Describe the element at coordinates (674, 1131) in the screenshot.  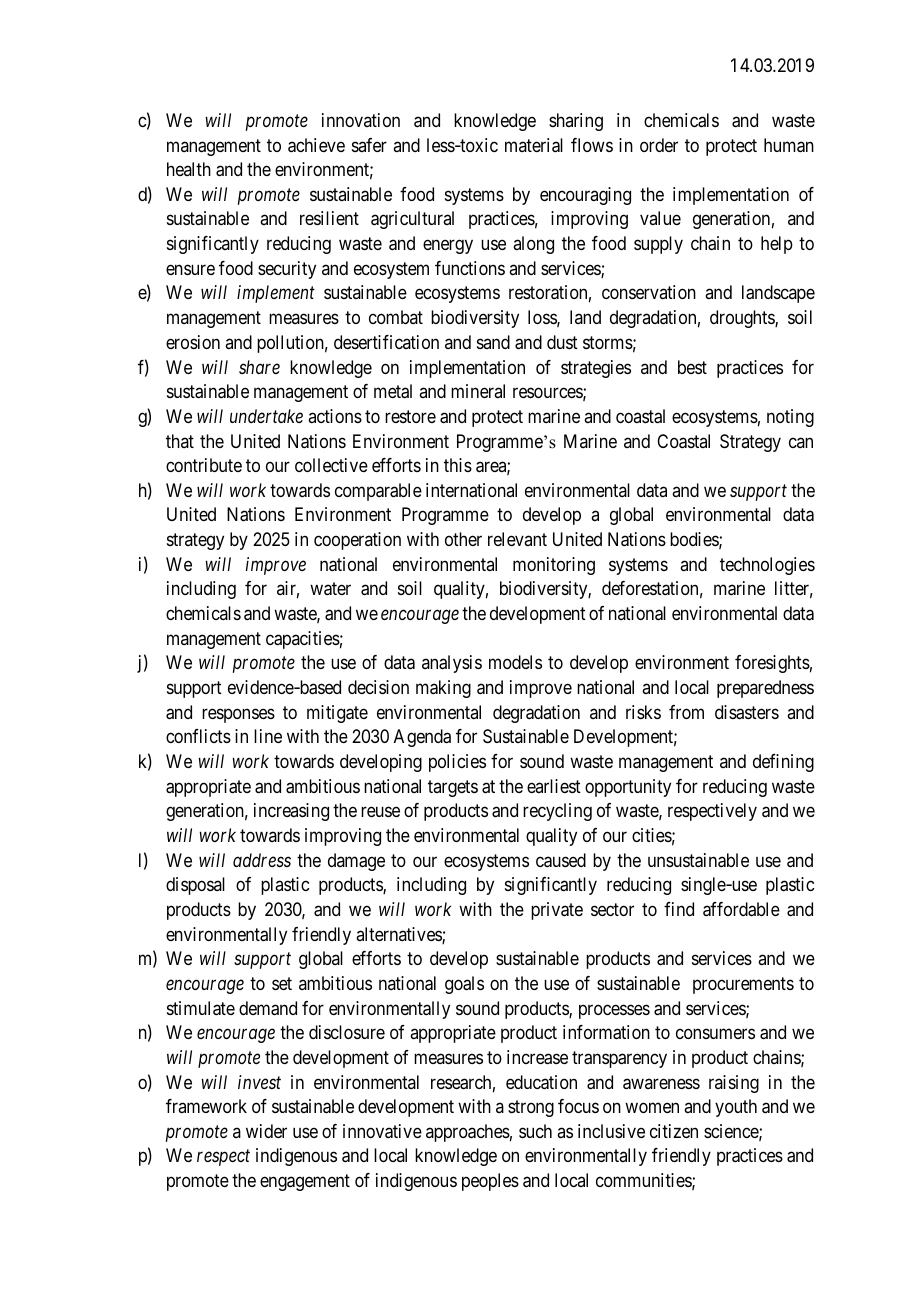
I see `citizen` at that location.
